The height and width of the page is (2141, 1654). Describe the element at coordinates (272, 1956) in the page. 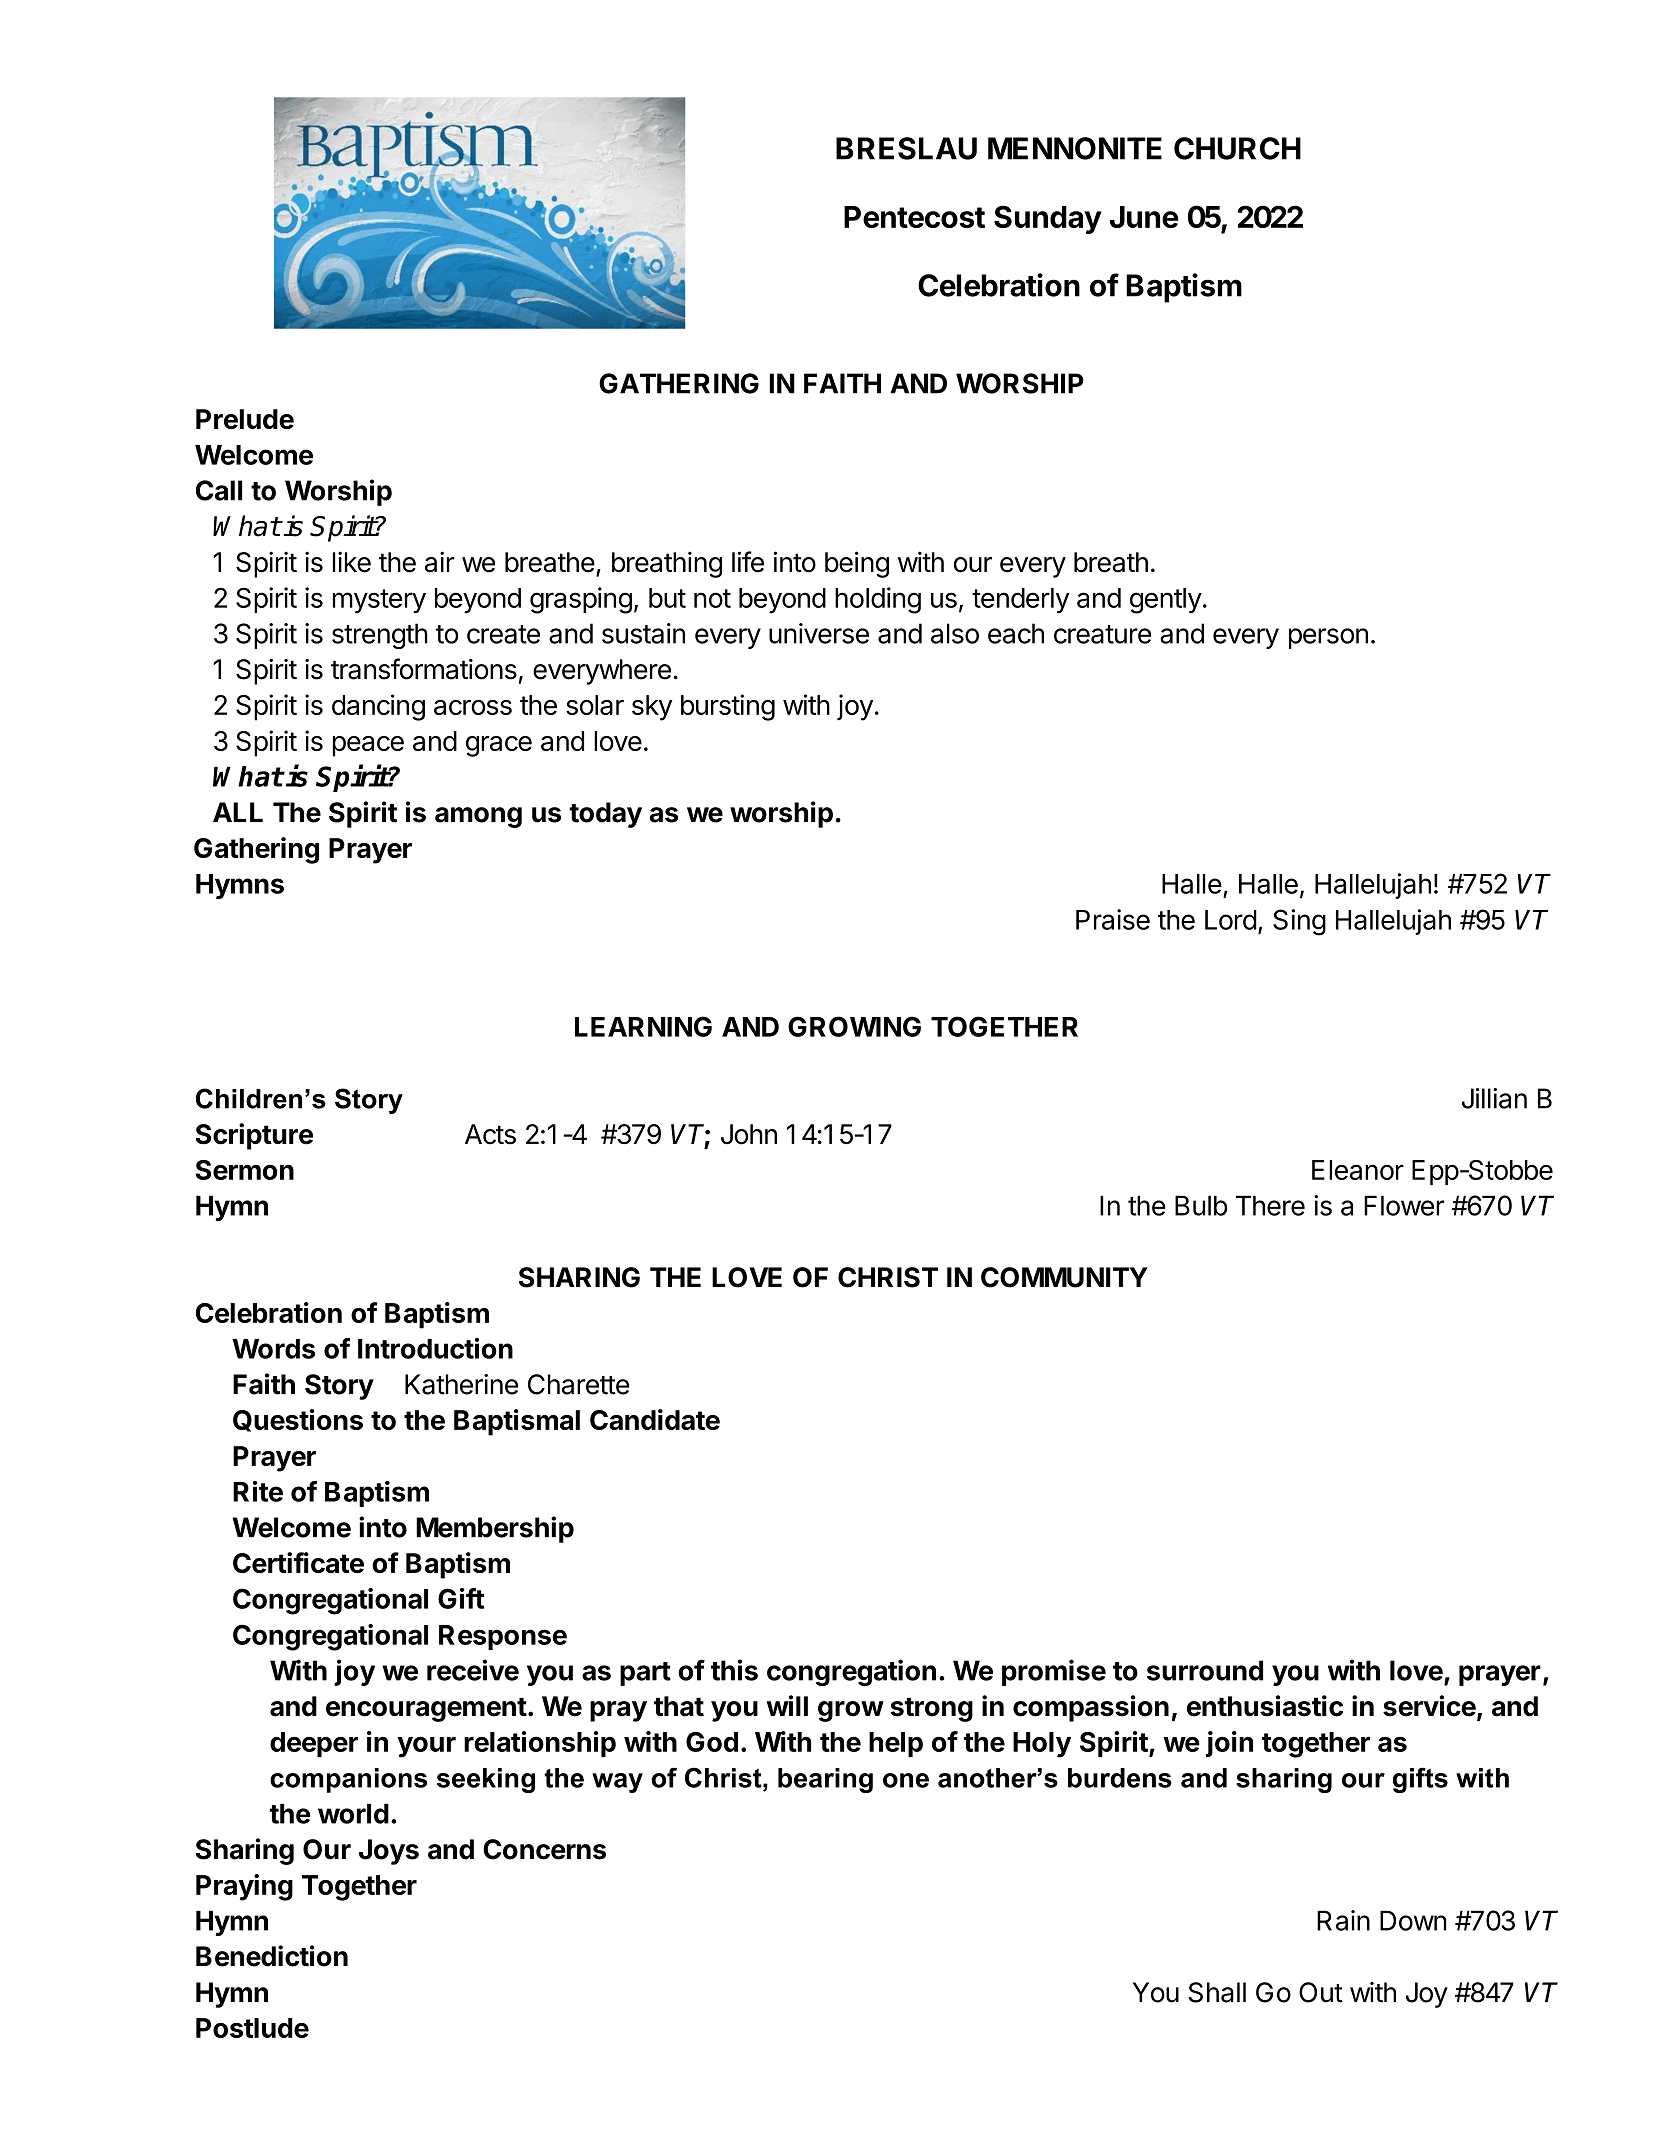

I see `Benediction` at that location.
